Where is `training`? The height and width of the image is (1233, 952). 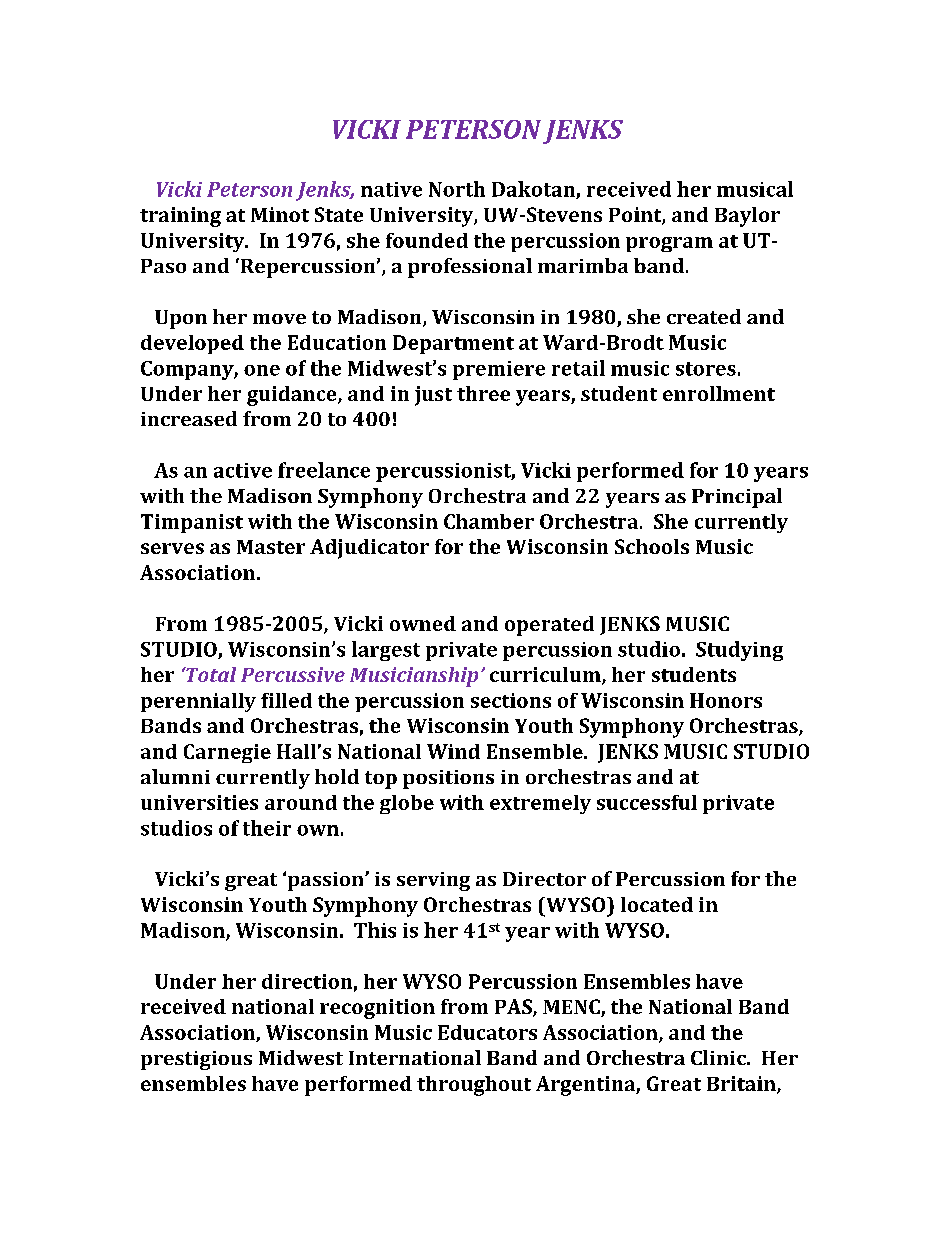
training is located at coordinates (180, 217).
